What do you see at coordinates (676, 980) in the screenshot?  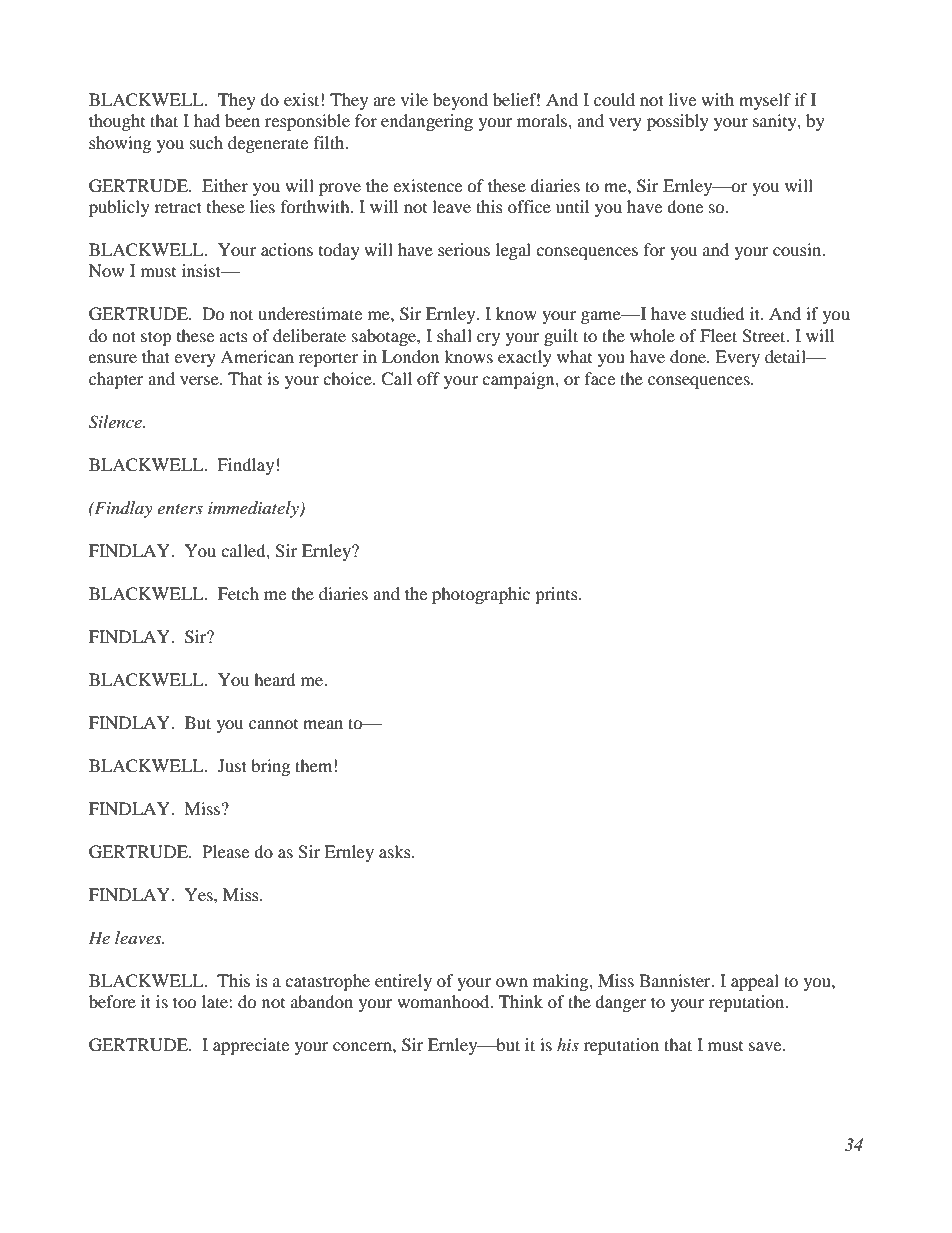 I see `Bannister` at bounding box center [676, 980].
